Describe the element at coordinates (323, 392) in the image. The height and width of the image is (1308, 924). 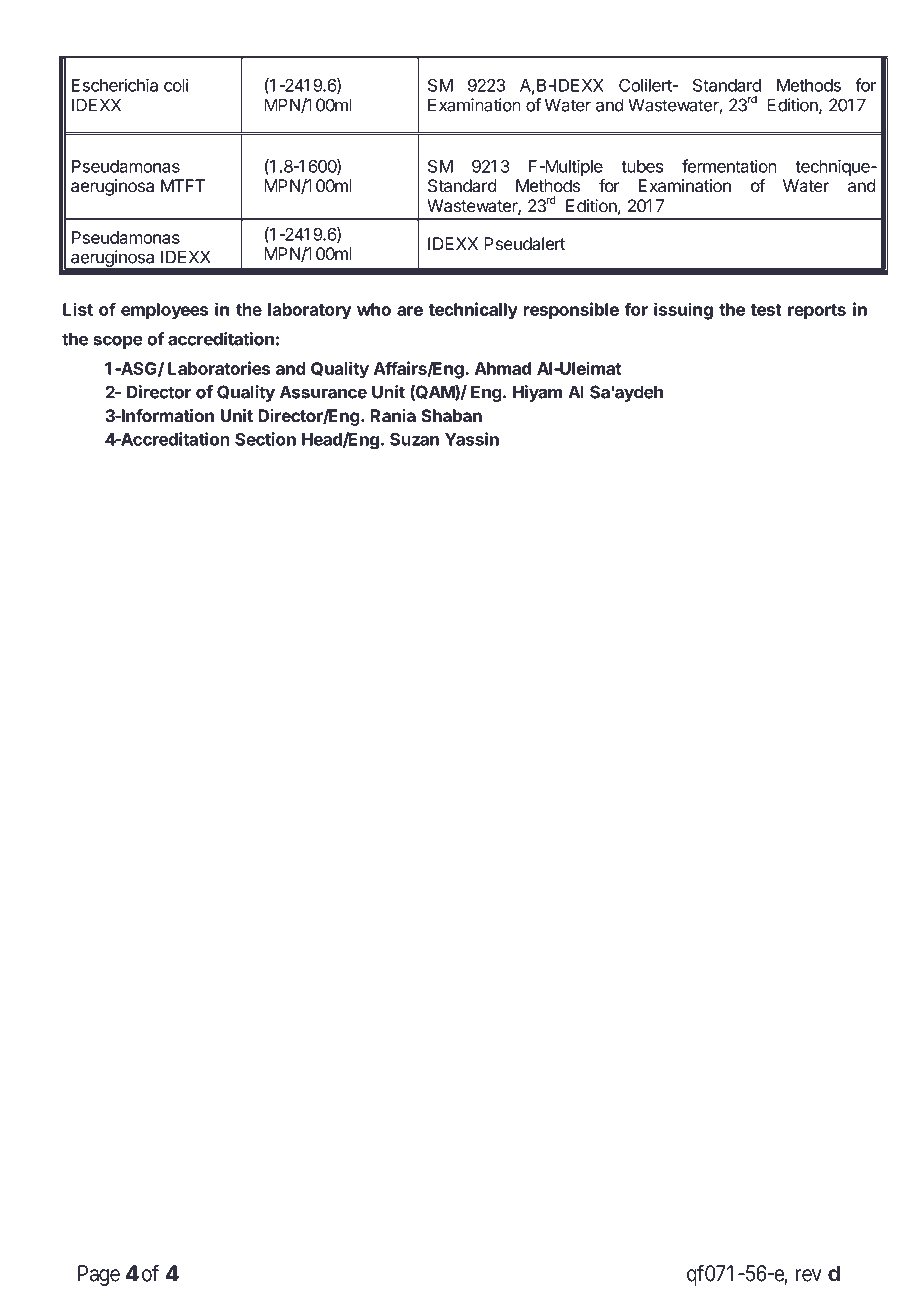
I see `Assurance` at that location.
